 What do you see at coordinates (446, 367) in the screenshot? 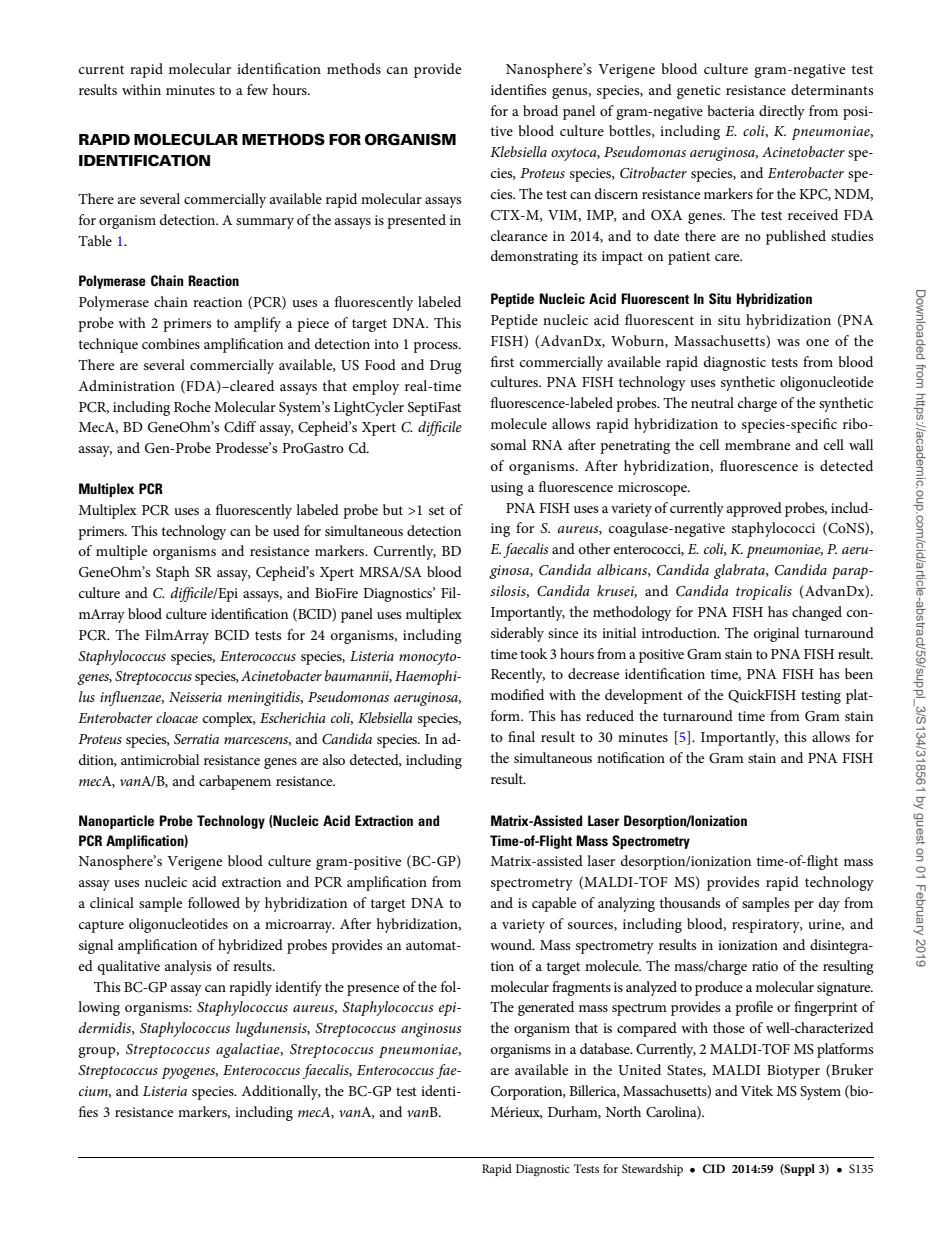
I see `Drug` at bounding box center [446, 367].
